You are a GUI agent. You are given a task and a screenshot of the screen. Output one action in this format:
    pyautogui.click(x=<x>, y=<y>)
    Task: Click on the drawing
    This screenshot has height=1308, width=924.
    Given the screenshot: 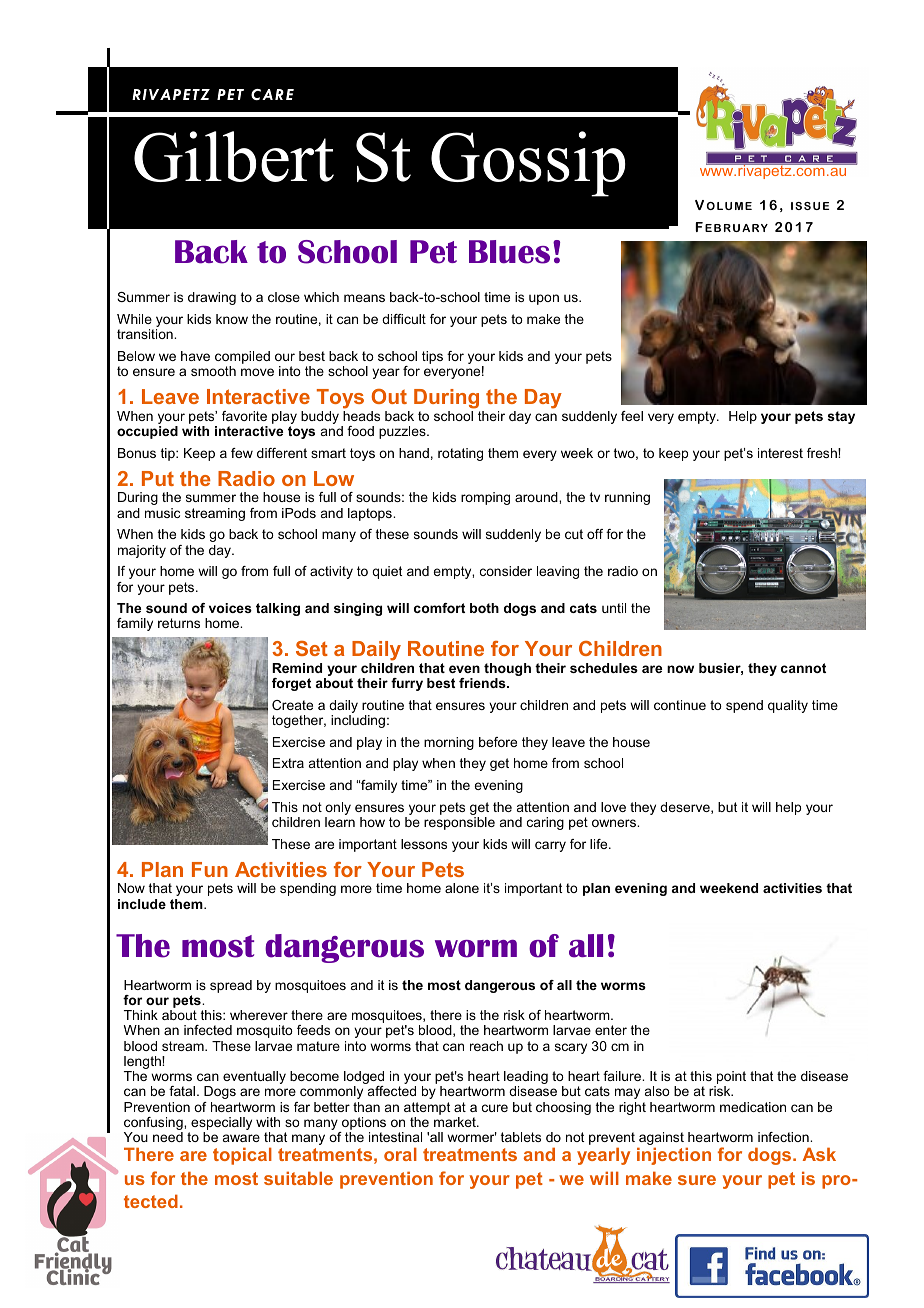 What is the action you would take?
    pyautogui.click(x=212, y=298)
